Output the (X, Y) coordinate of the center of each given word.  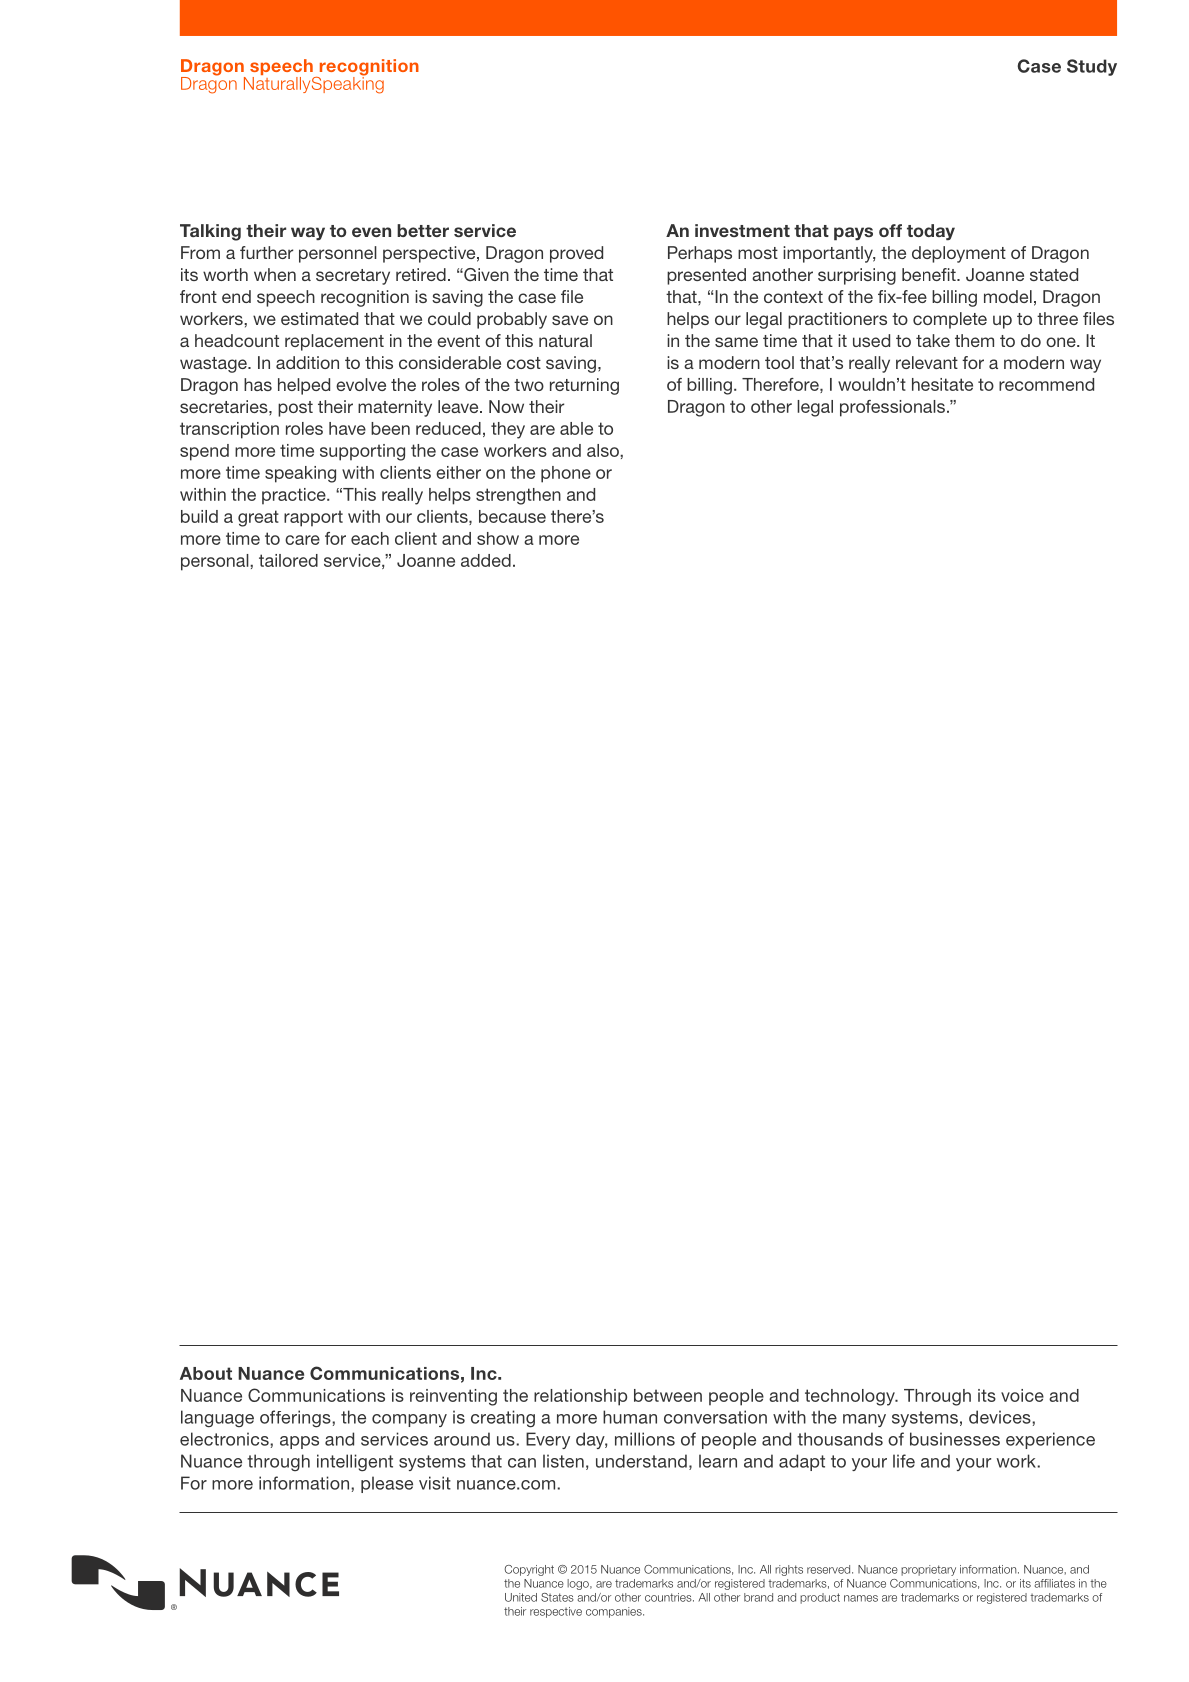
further (266, 252)
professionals (892, 408)
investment (742, 230)
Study (1092, 67)
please (387, 1484)
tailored (288, 560)
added (486, 560)
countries (669, 1597)
